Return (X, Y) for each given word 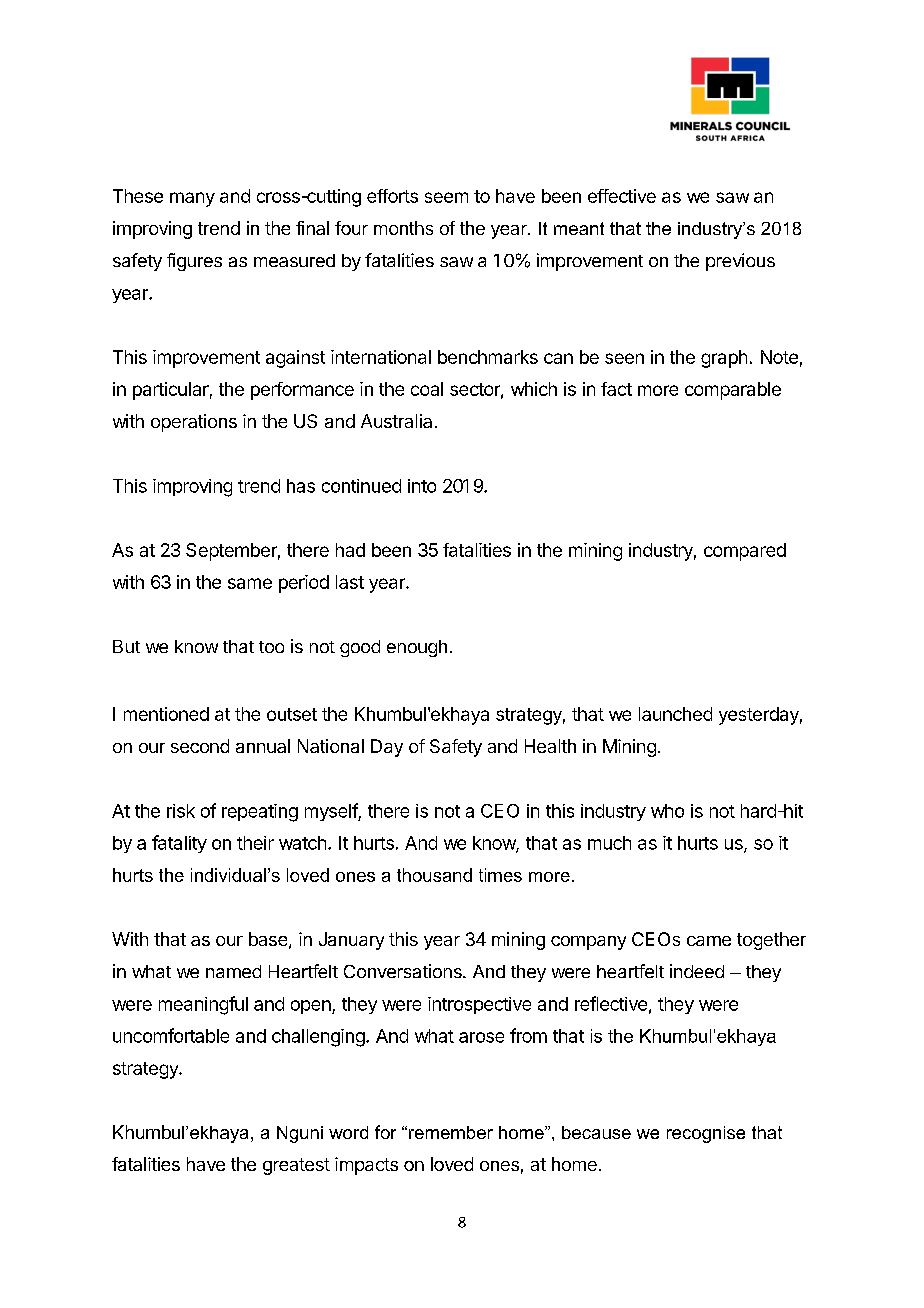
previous (740, 262)
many (192, 199)
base (268, 939)
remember (451, 1132)
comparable (733, 391)
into (422, 486)
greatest (296, 1166)
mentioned (166, 714)
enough (417, 648)
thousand (434, 875)
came (709, 941)
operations (194, 423)
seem (446, 197)
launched (675, 714)
